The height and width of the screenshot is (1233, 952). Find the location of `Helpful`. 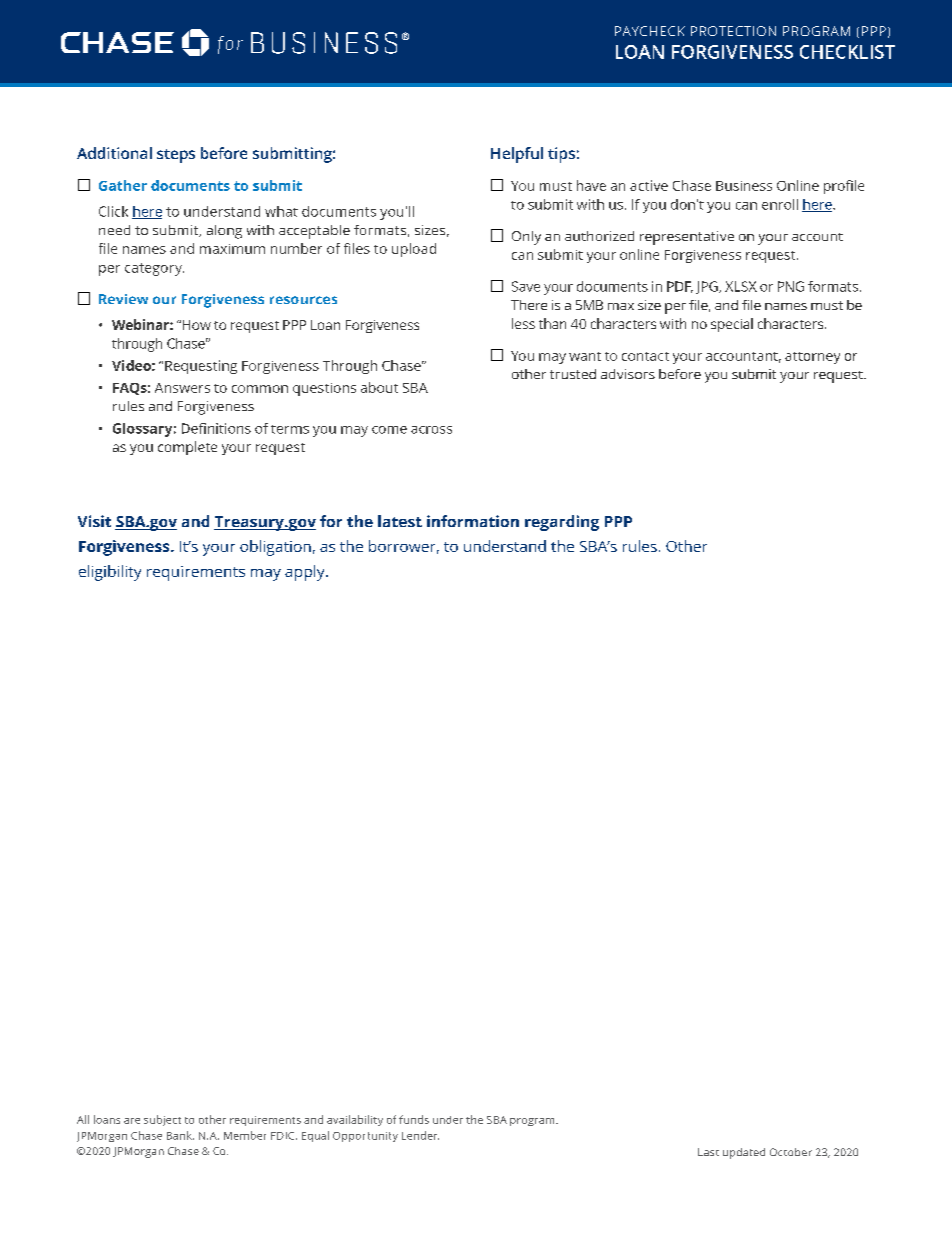

Helpful is located at coordinates (517, 155).
